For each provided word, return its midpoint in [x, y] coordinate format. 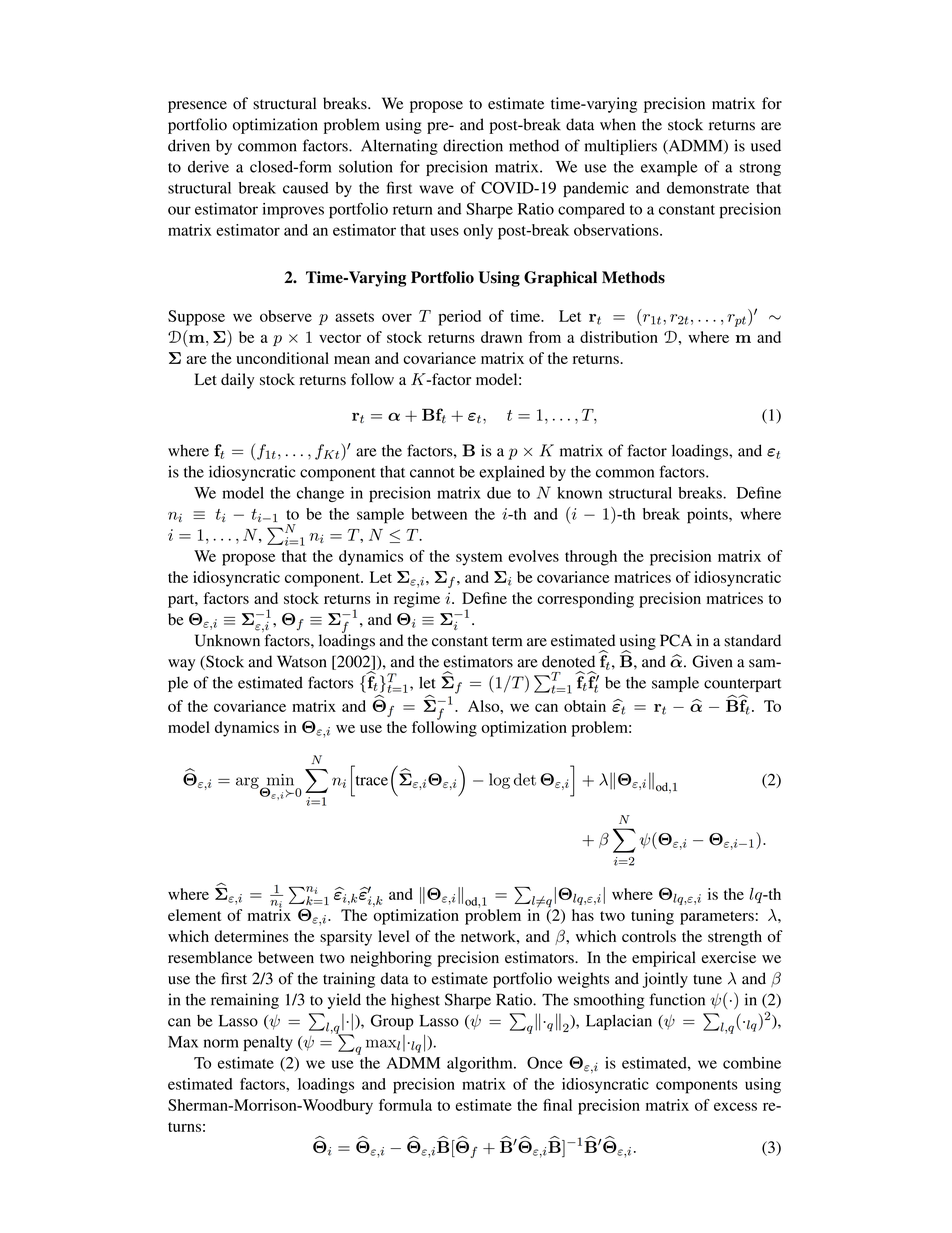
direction [473, 145]
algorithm [481, 1065]
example [669, 168]
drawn [501, 337]
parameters [717, 918]
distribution [619, 337]
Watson [302, 661]
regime [417, 600]
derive [208, 166]
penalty [268, 1043]
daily [237, 381]
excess [735, 1106]
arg [248, 784]
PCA [676, 640]
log [499, 781]
